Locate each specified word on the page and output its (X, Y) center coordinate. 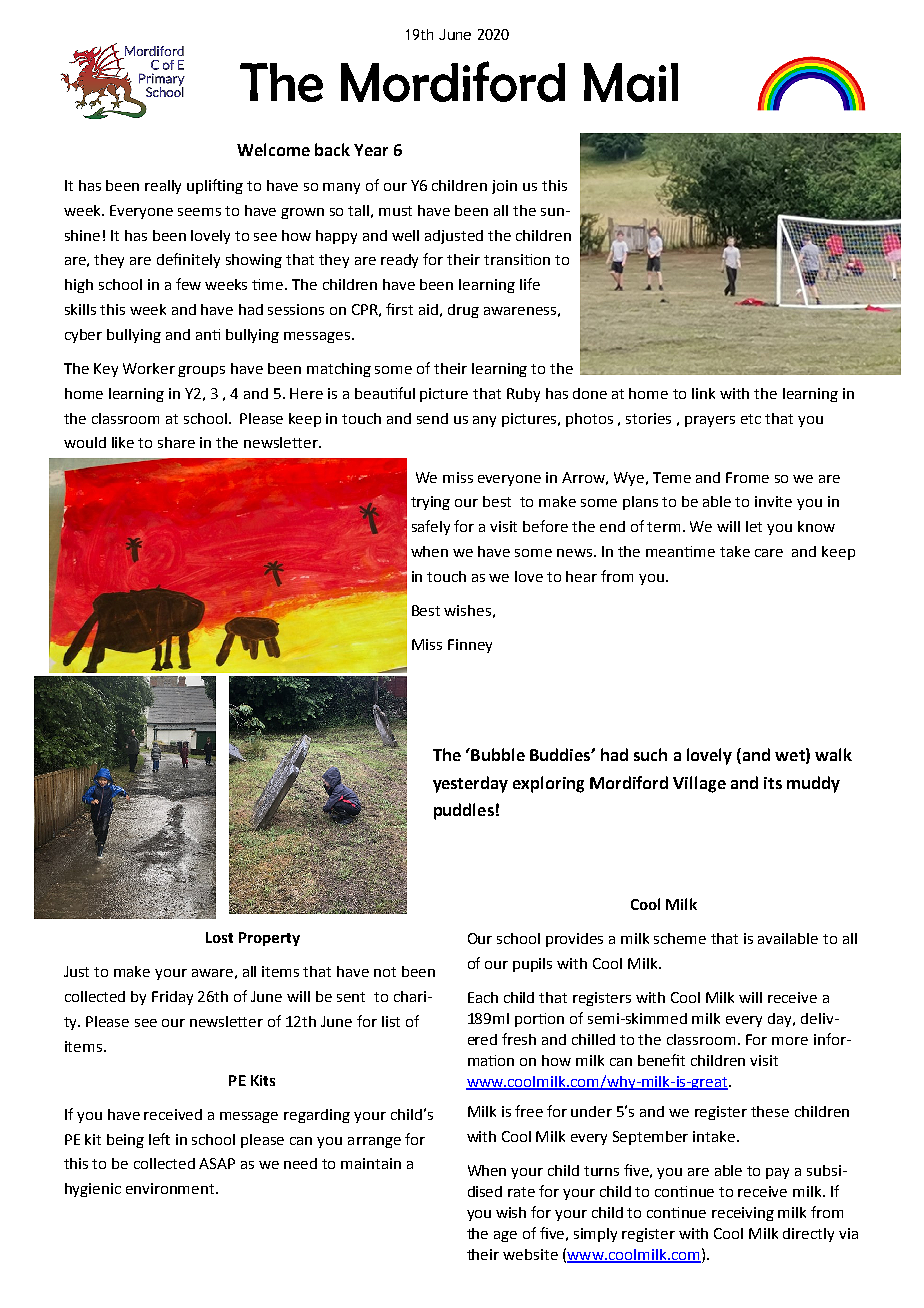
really (163, 187)
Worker (149, 368)
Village (699, 784)
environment (171, 1188)
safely (431, 527)
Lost (219, 937)
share (176, 442)
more (790, 1041)
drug (463, 311)
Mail (631, 82)
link (703, 393)
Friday (172, 998)
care (769, 553)
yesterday (470, 784)
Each (483, 997)
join (504, 187)
